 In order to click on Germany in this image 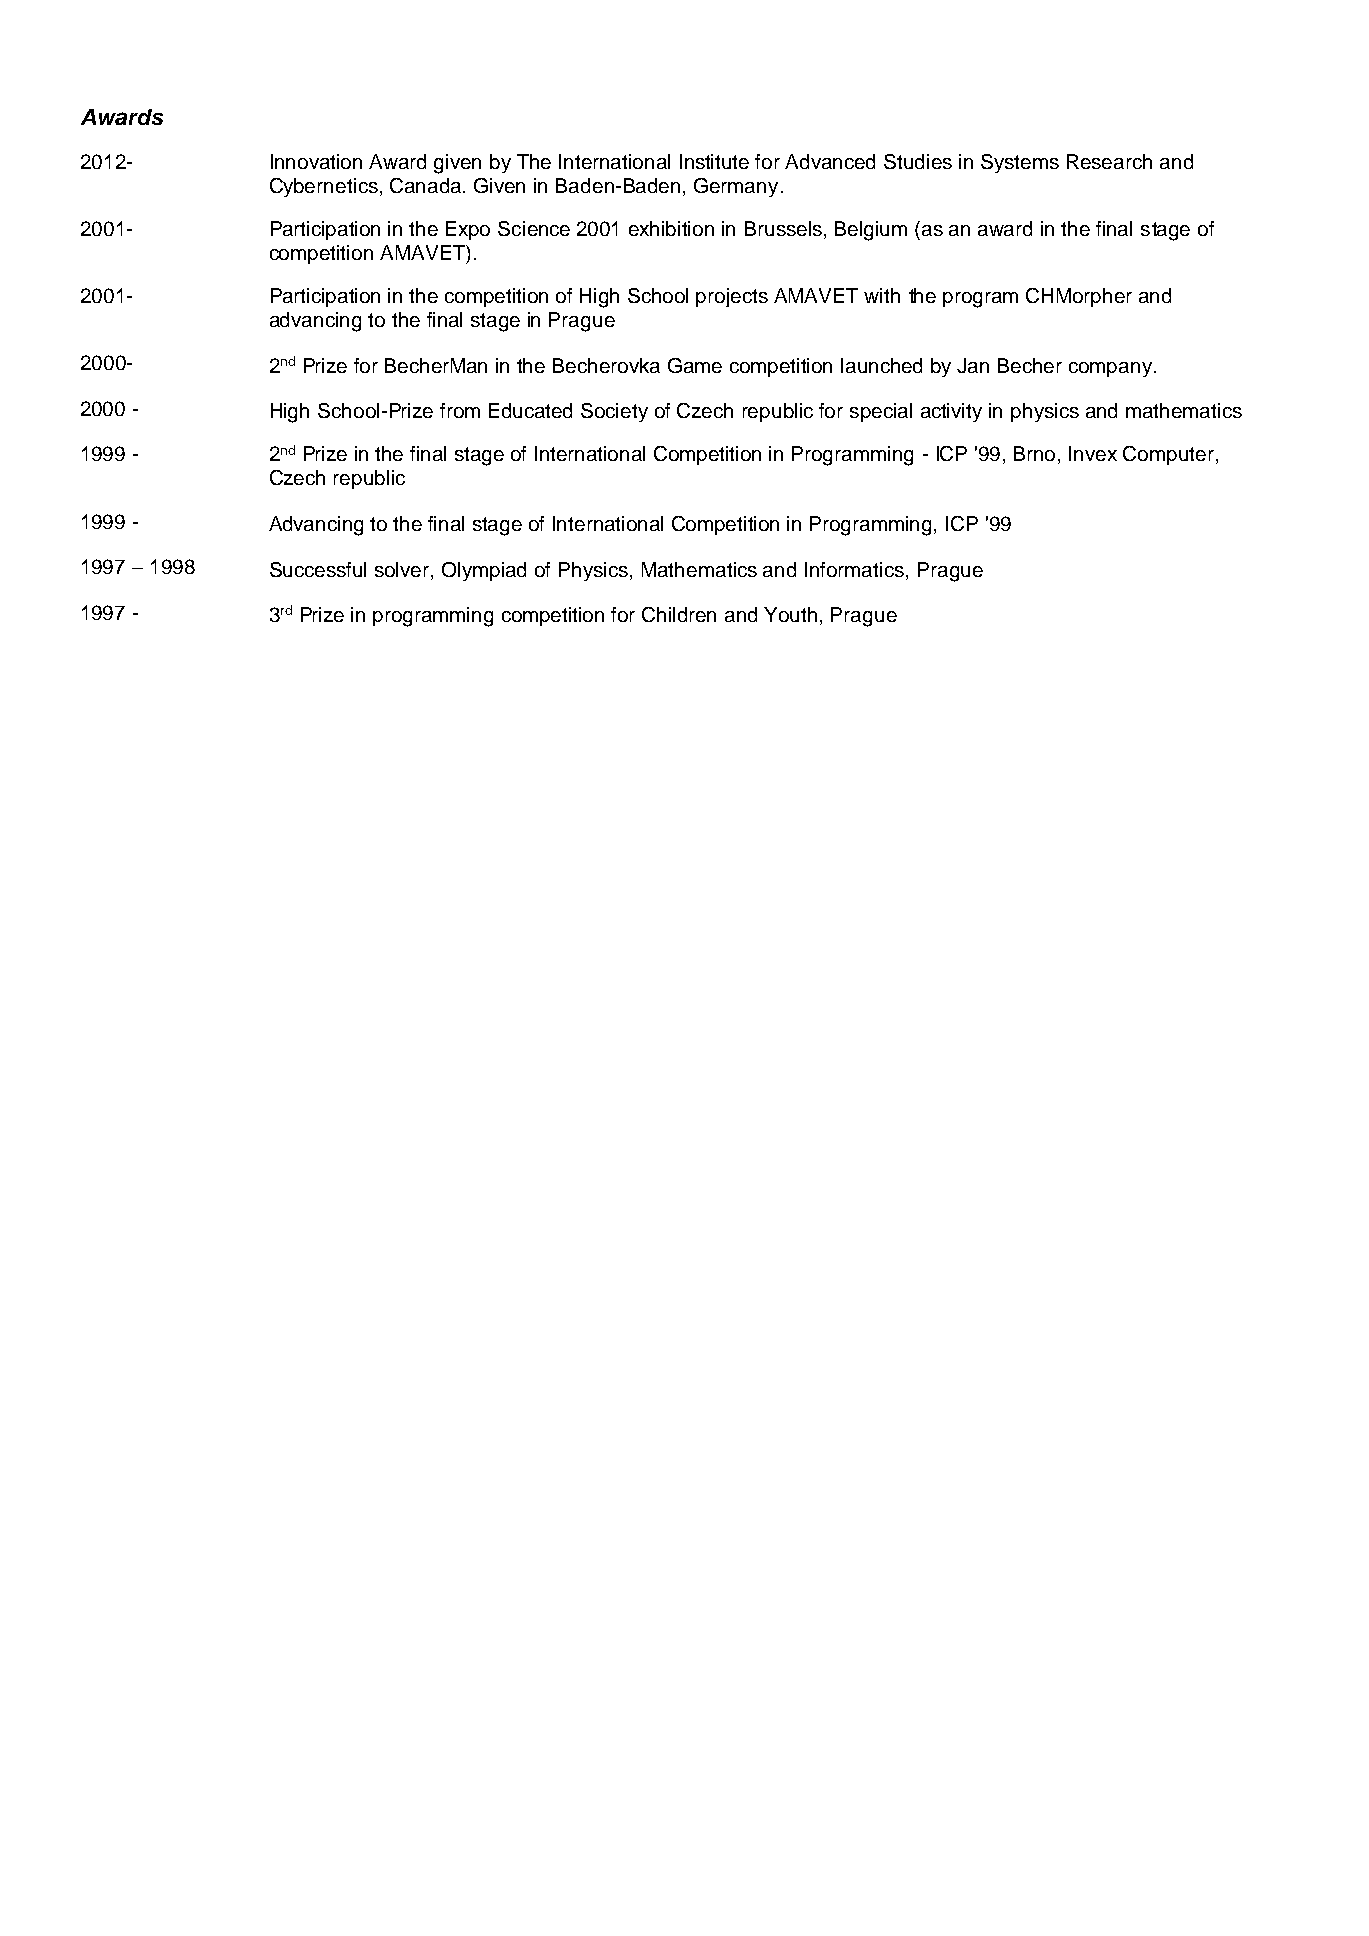, I will do `click(736, 187)`.
